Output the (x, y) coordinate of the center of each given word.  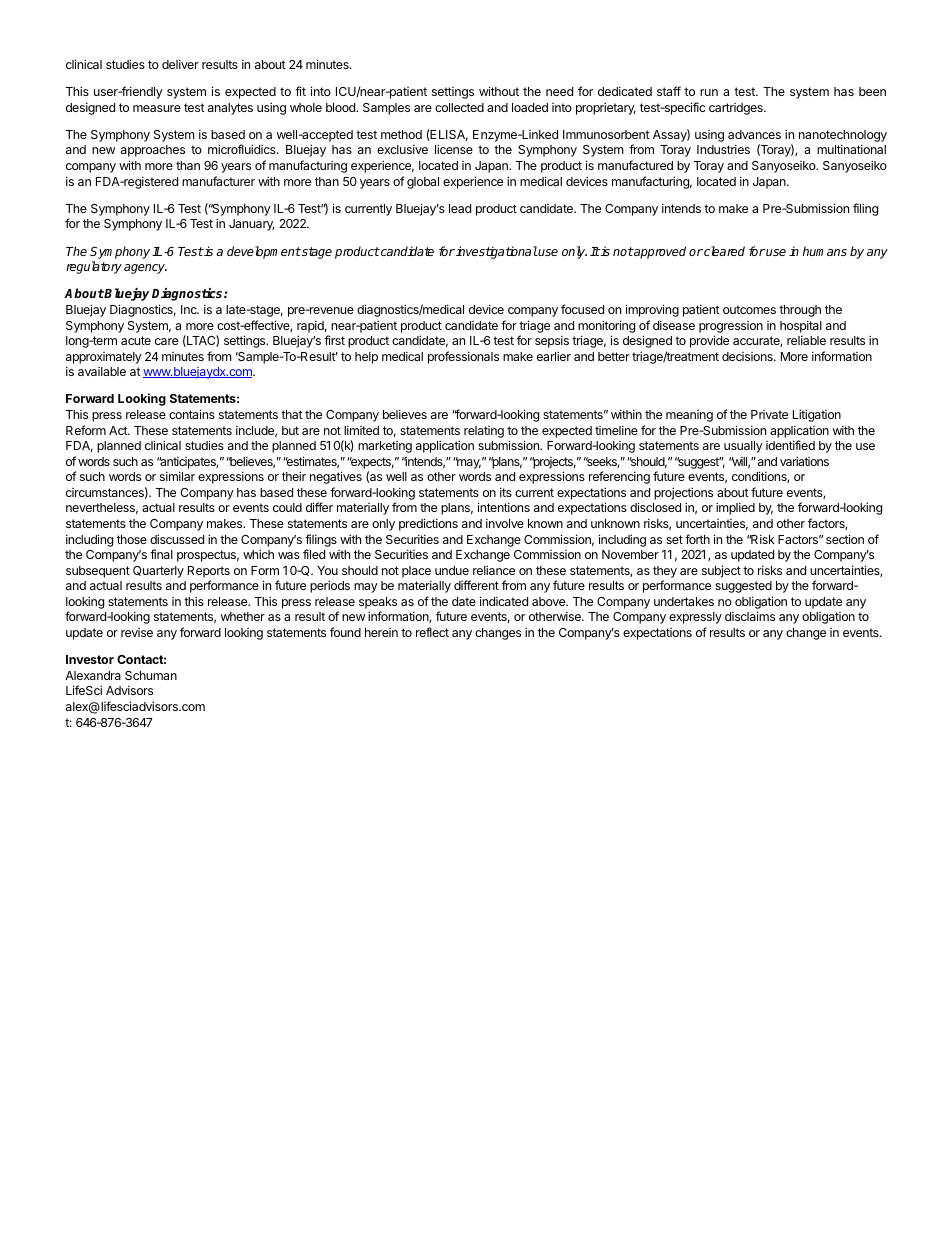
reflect (432, 632)
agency (145, 269)
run (709, 92)
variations (804, 461)
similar (177, 476)
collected (459, 107)
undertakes (684, 601)
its (506, 492)
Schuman (151, 675)
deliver (180, 64)
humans (825, 251)
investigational (496, 252)
